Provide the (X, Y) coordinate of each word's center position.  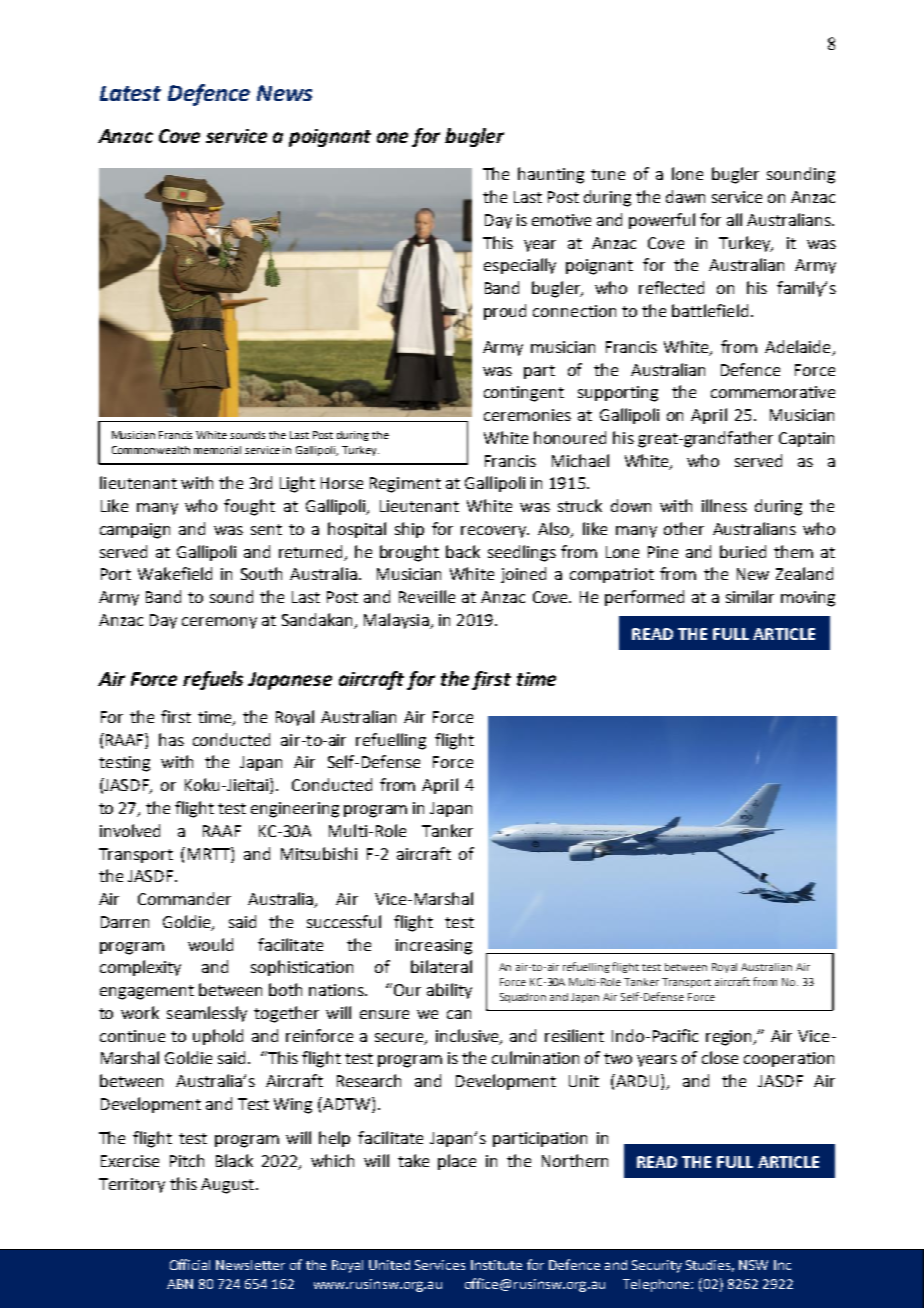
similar (750, 596)
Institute (496, 1265)
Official (190, 1264)
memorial (217, 450)
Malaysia (397, 621)
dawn (685, 196)
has (171, 739)
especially (520, 266)
